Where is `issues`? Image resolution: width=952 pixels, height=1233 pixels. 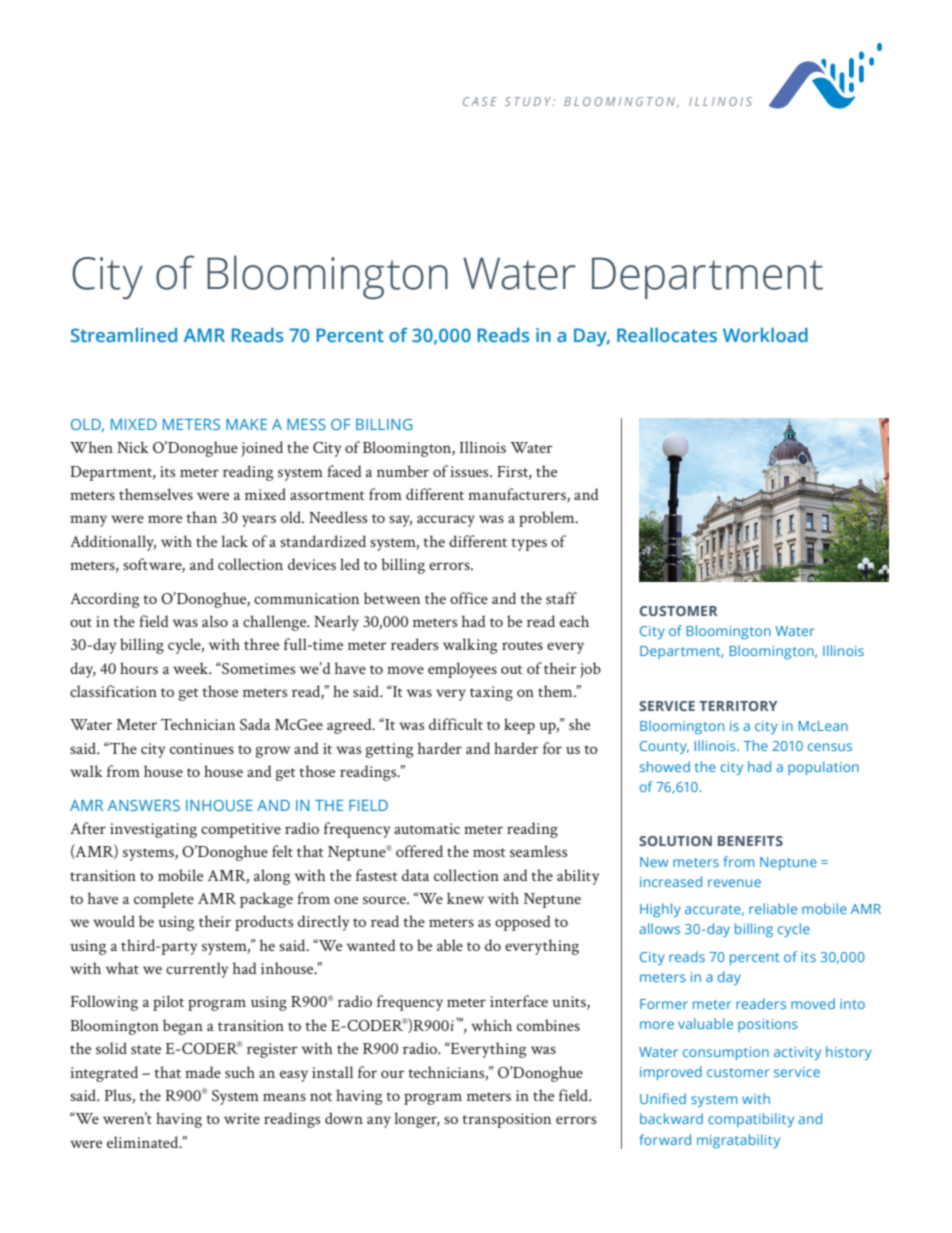 issues is located at coordinates (470, 471).
